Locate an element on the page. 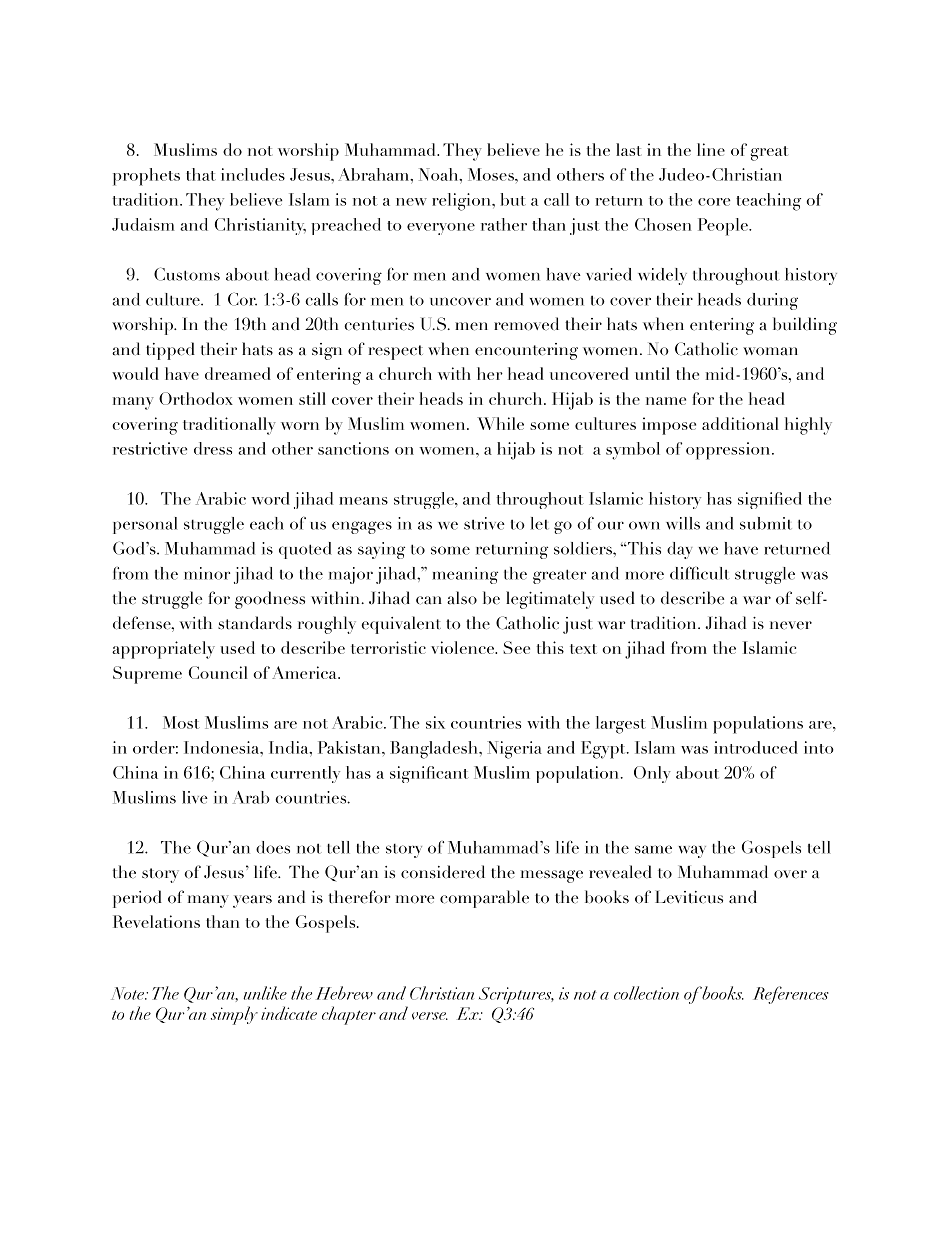 This image has width=952, height=1233. core is located at coordinates (714, 202).
